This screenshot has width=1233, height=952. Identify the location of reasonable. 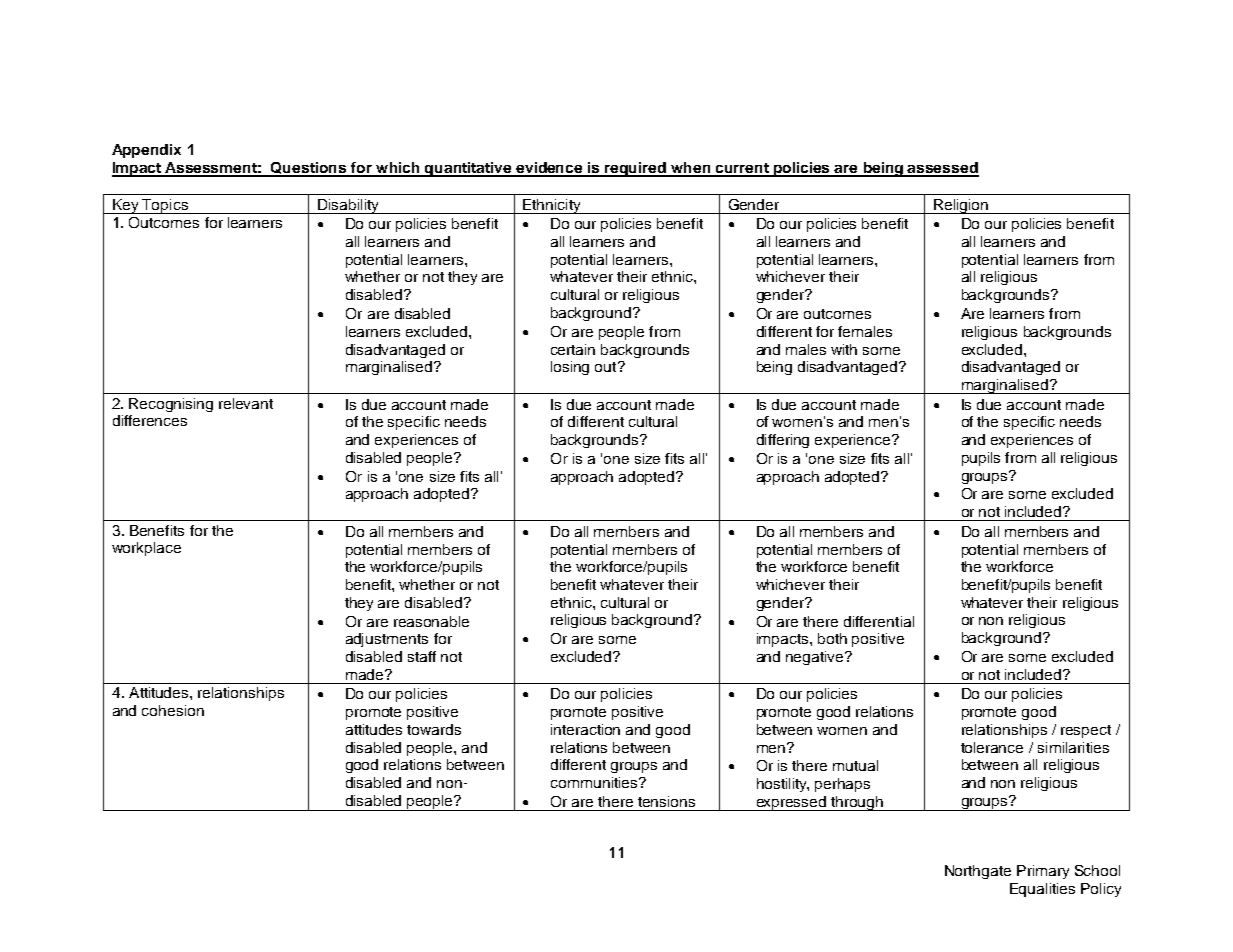
(431, 621).
